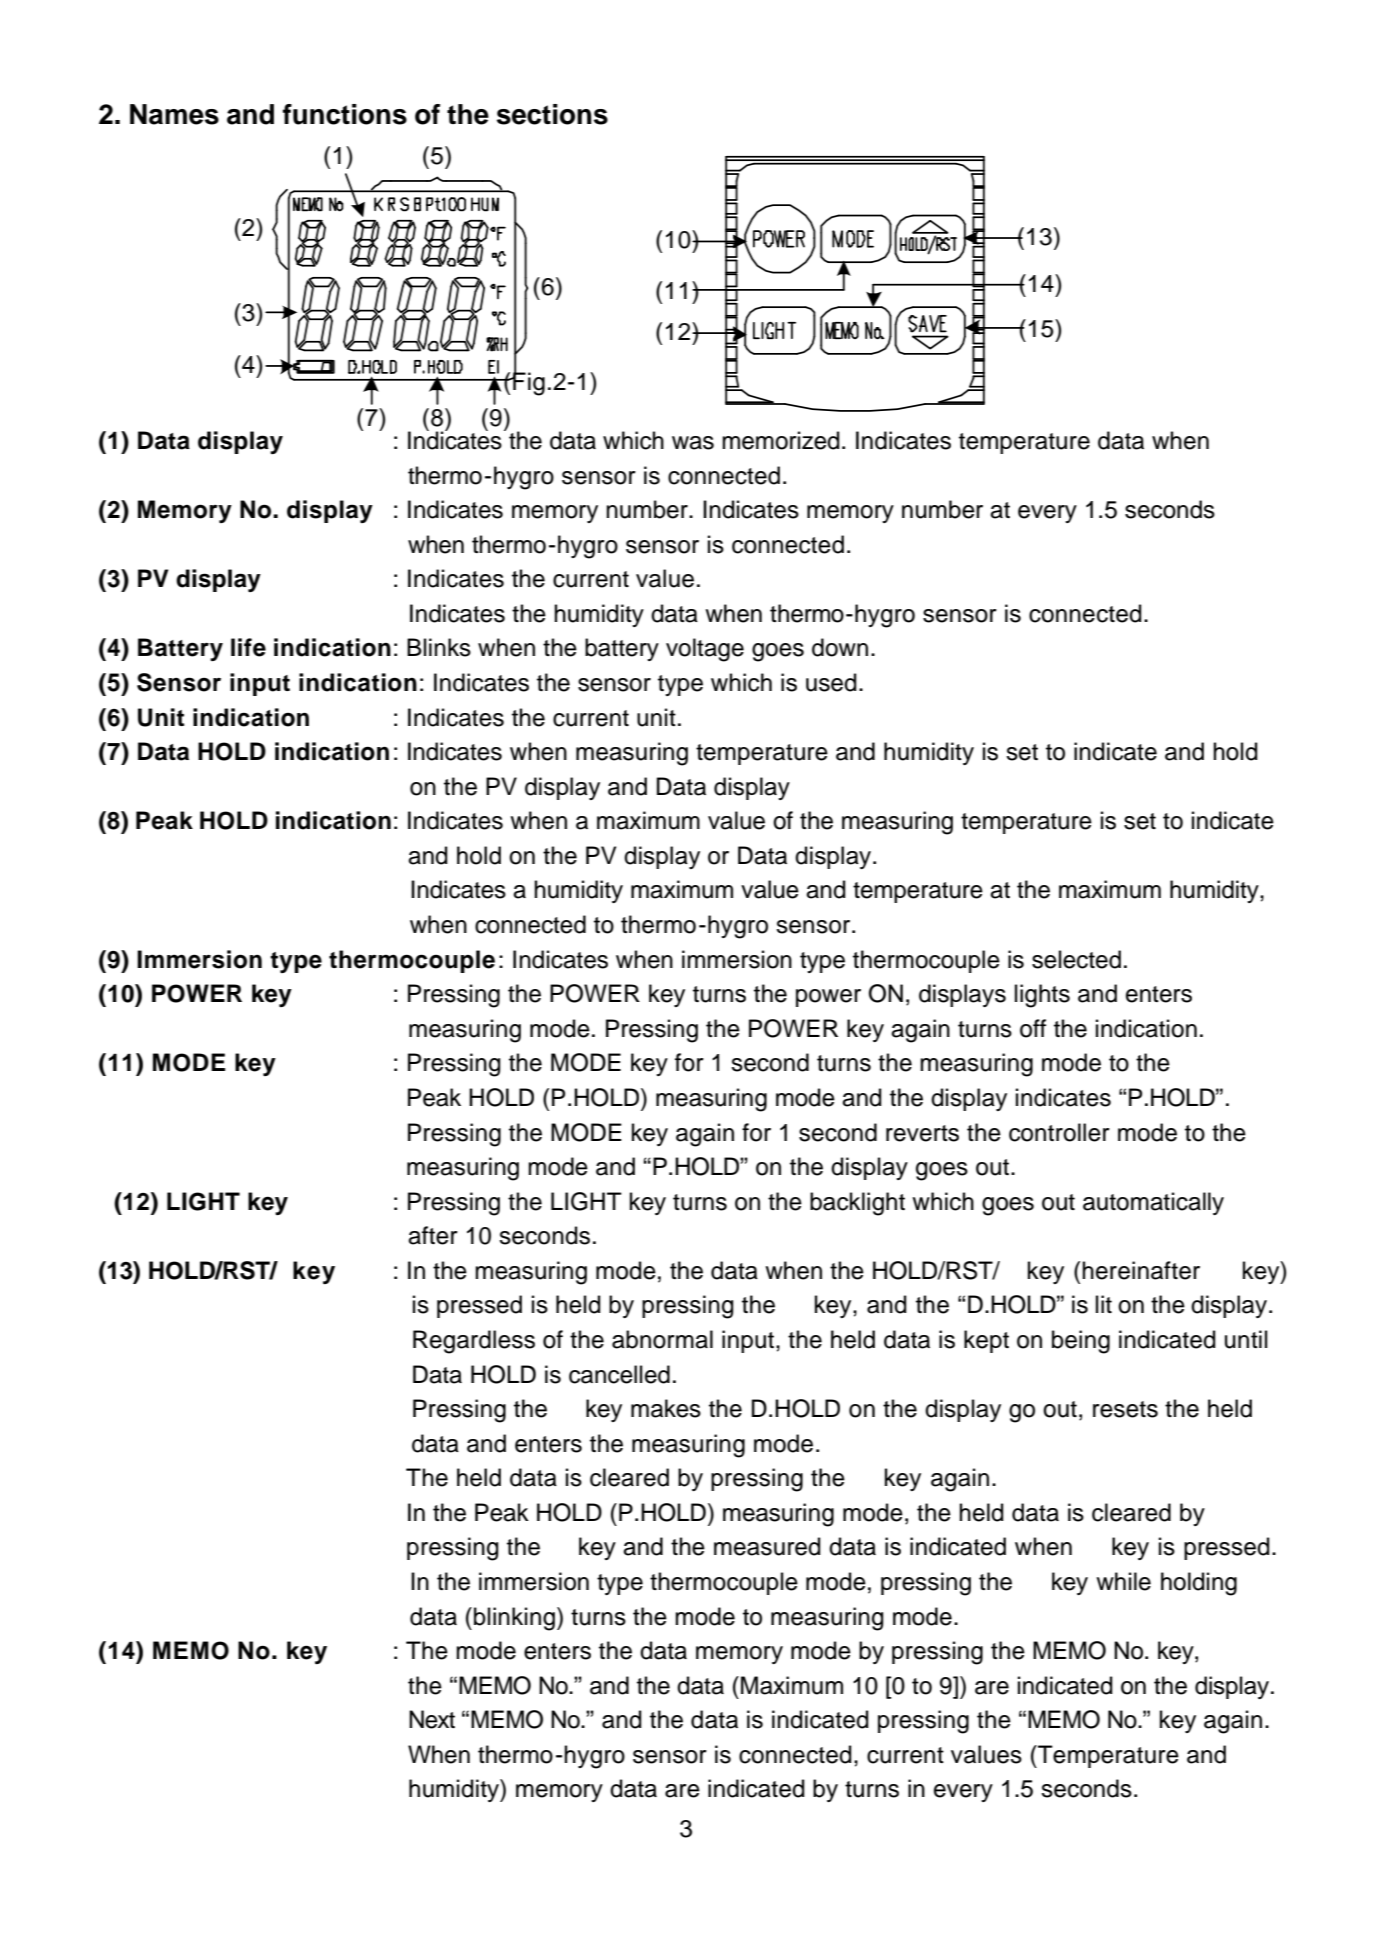 The height and width of the screenshot is (1941, 1374). I want to click on life, so click(248, 647).
